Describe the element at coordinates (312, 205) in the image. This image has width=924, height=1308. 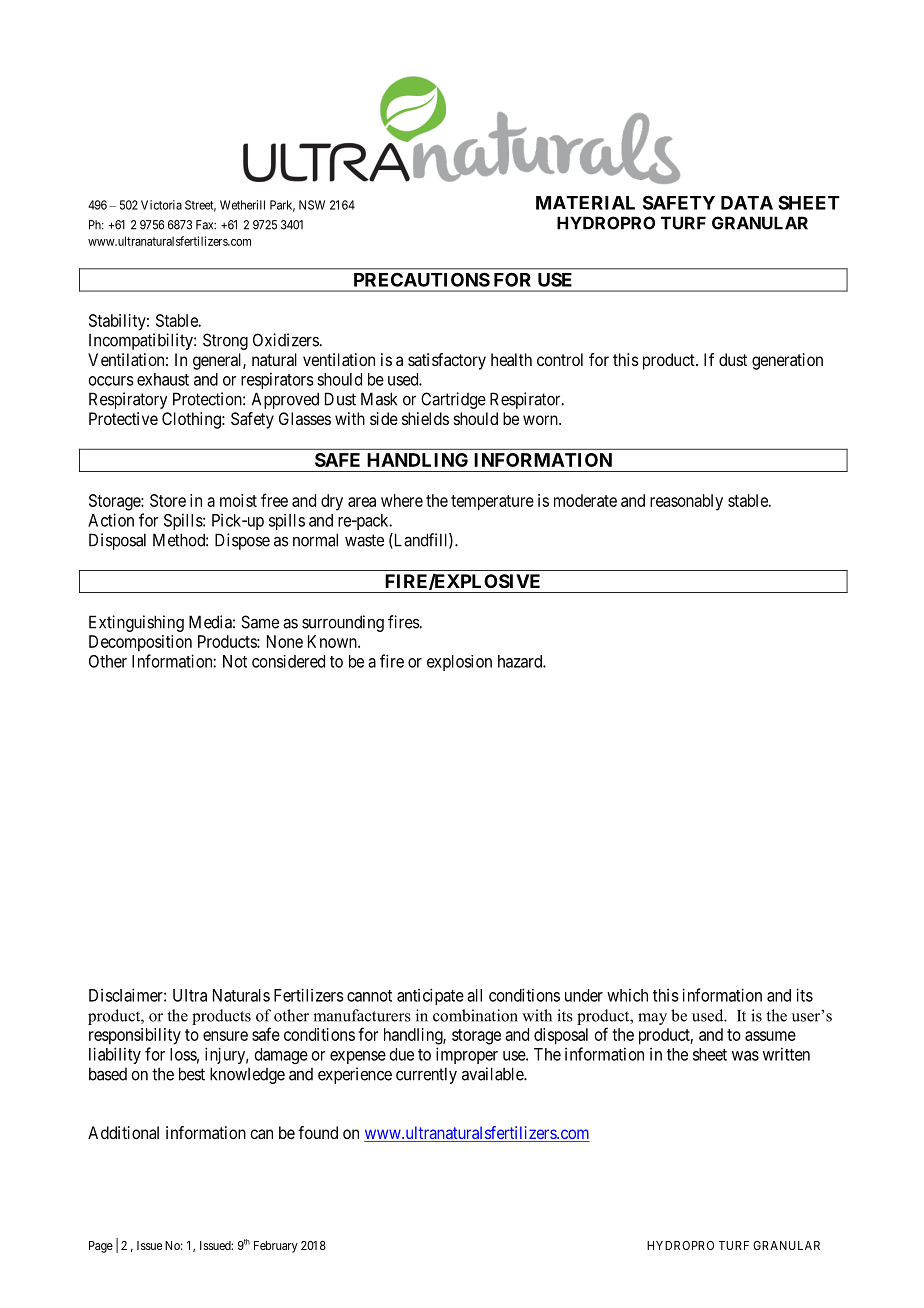
I see `NSW` at that location.
